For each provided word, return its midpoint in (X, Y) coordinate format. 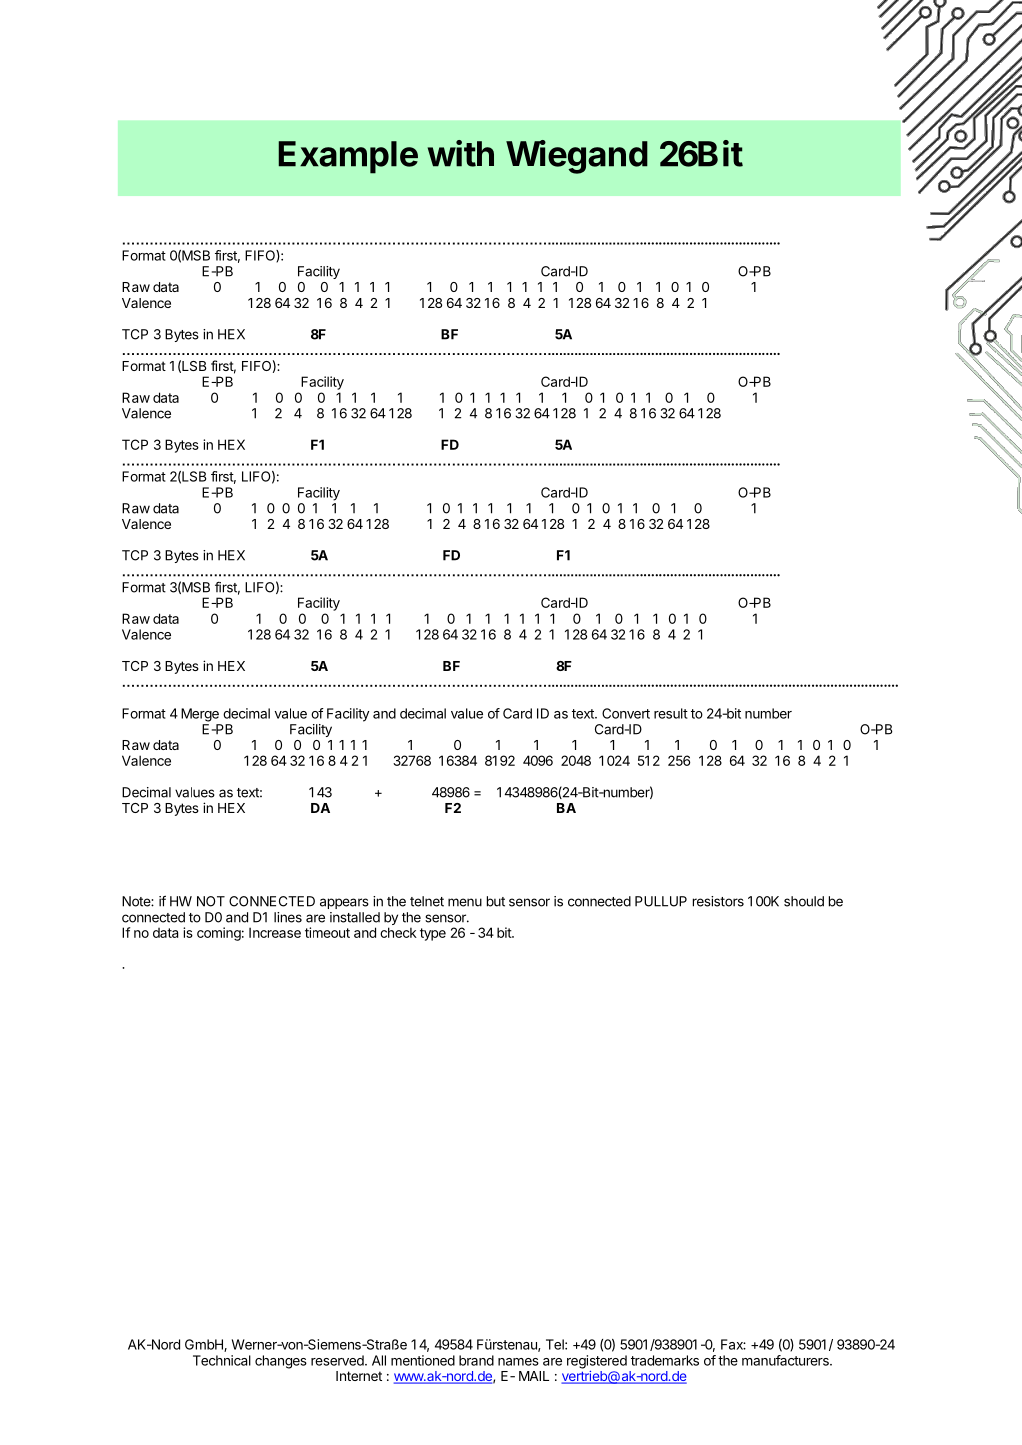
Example (348, 157)
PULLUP (661, 901)
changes (281, 1362)
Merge (200, 715)
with (461, 153)
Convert (626, 713)
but (496, 901)
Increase (275, 932)
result (671, 713)
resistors (718, 901)
